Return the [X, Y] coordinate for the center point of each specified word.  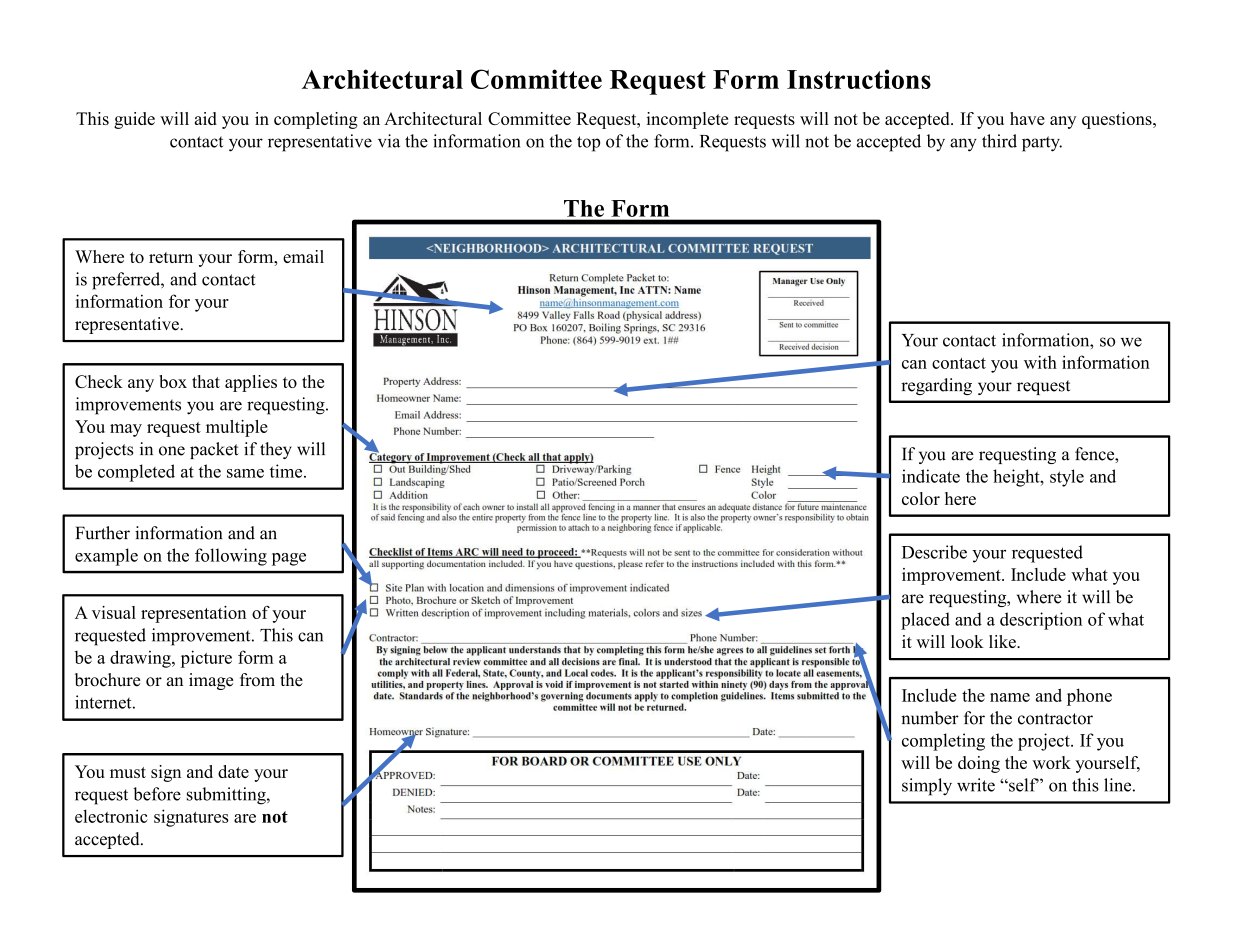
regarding [936, 386]
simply [927, 787]
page [289, 559]
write [976, 785]
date [233, 771]
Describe [934, 552]
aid [206, 118]
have [1027, 118]
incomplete [687, 120]
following [231, 557]
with [1040, 362]
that [206, 381]
